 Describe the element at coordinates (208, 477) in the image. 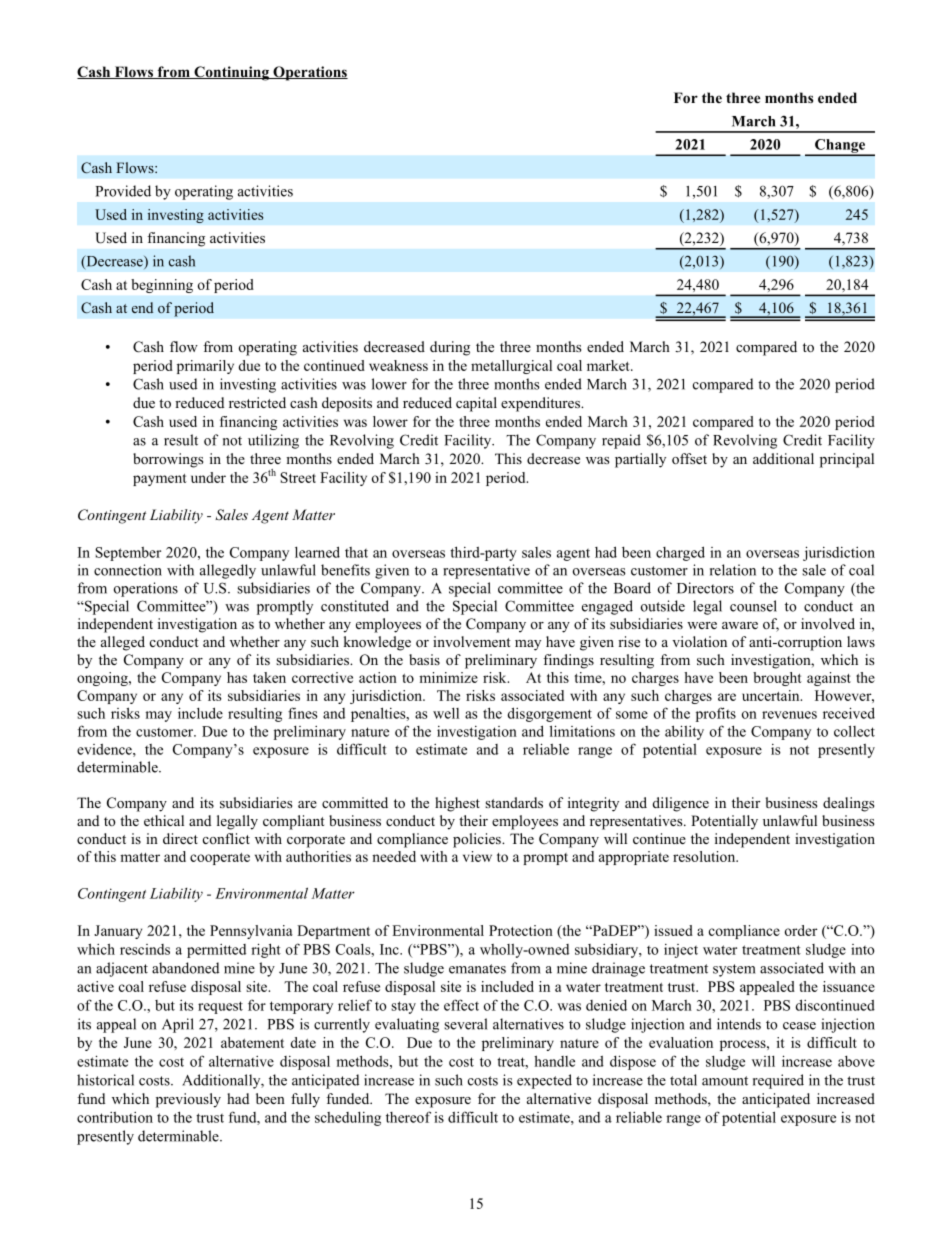

I see `under` at that location.
